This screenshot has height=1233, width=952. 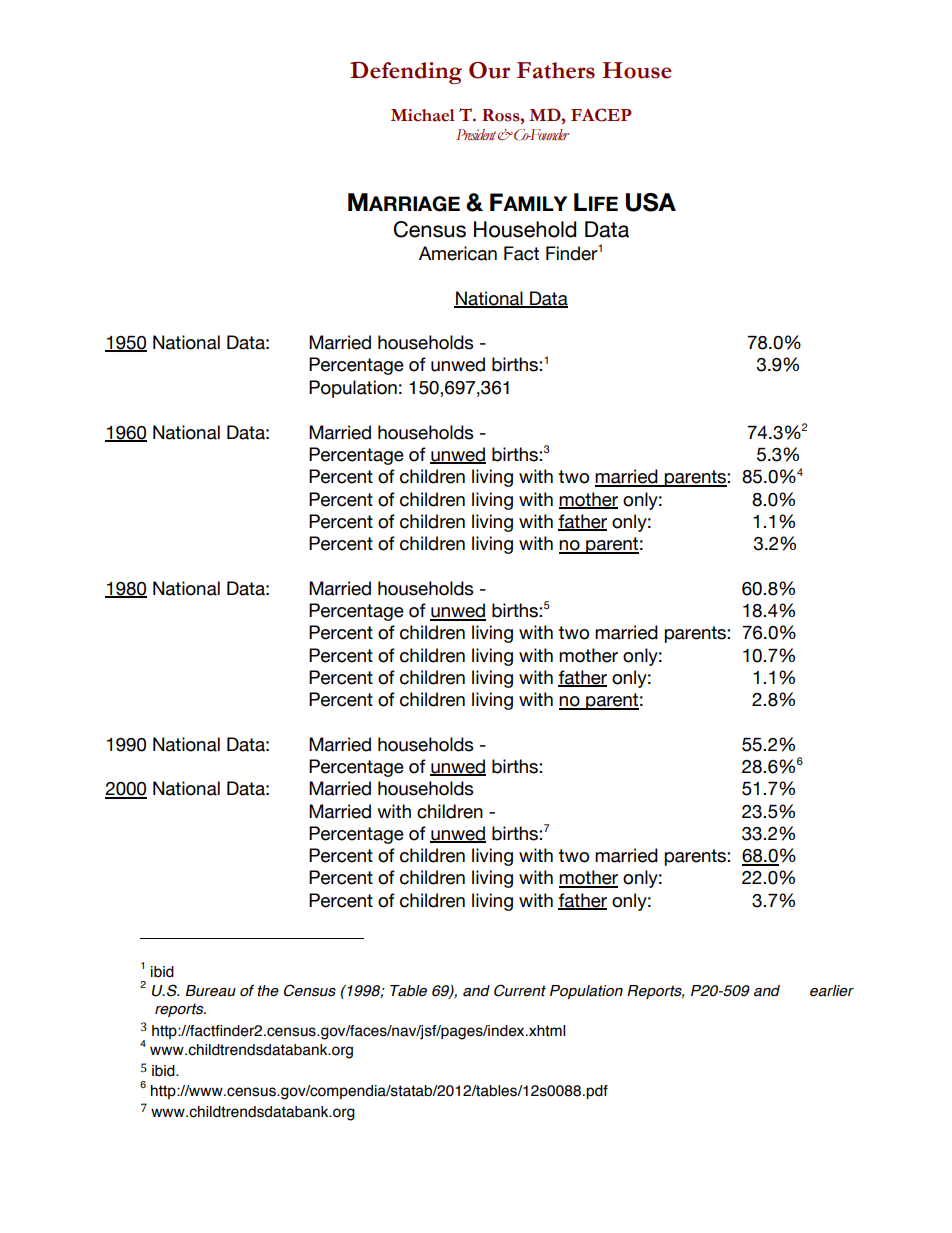 What do you see at coordinates (210, 991) in the screenshot?
I see `Bureau` at bounding box center [210, 991].
